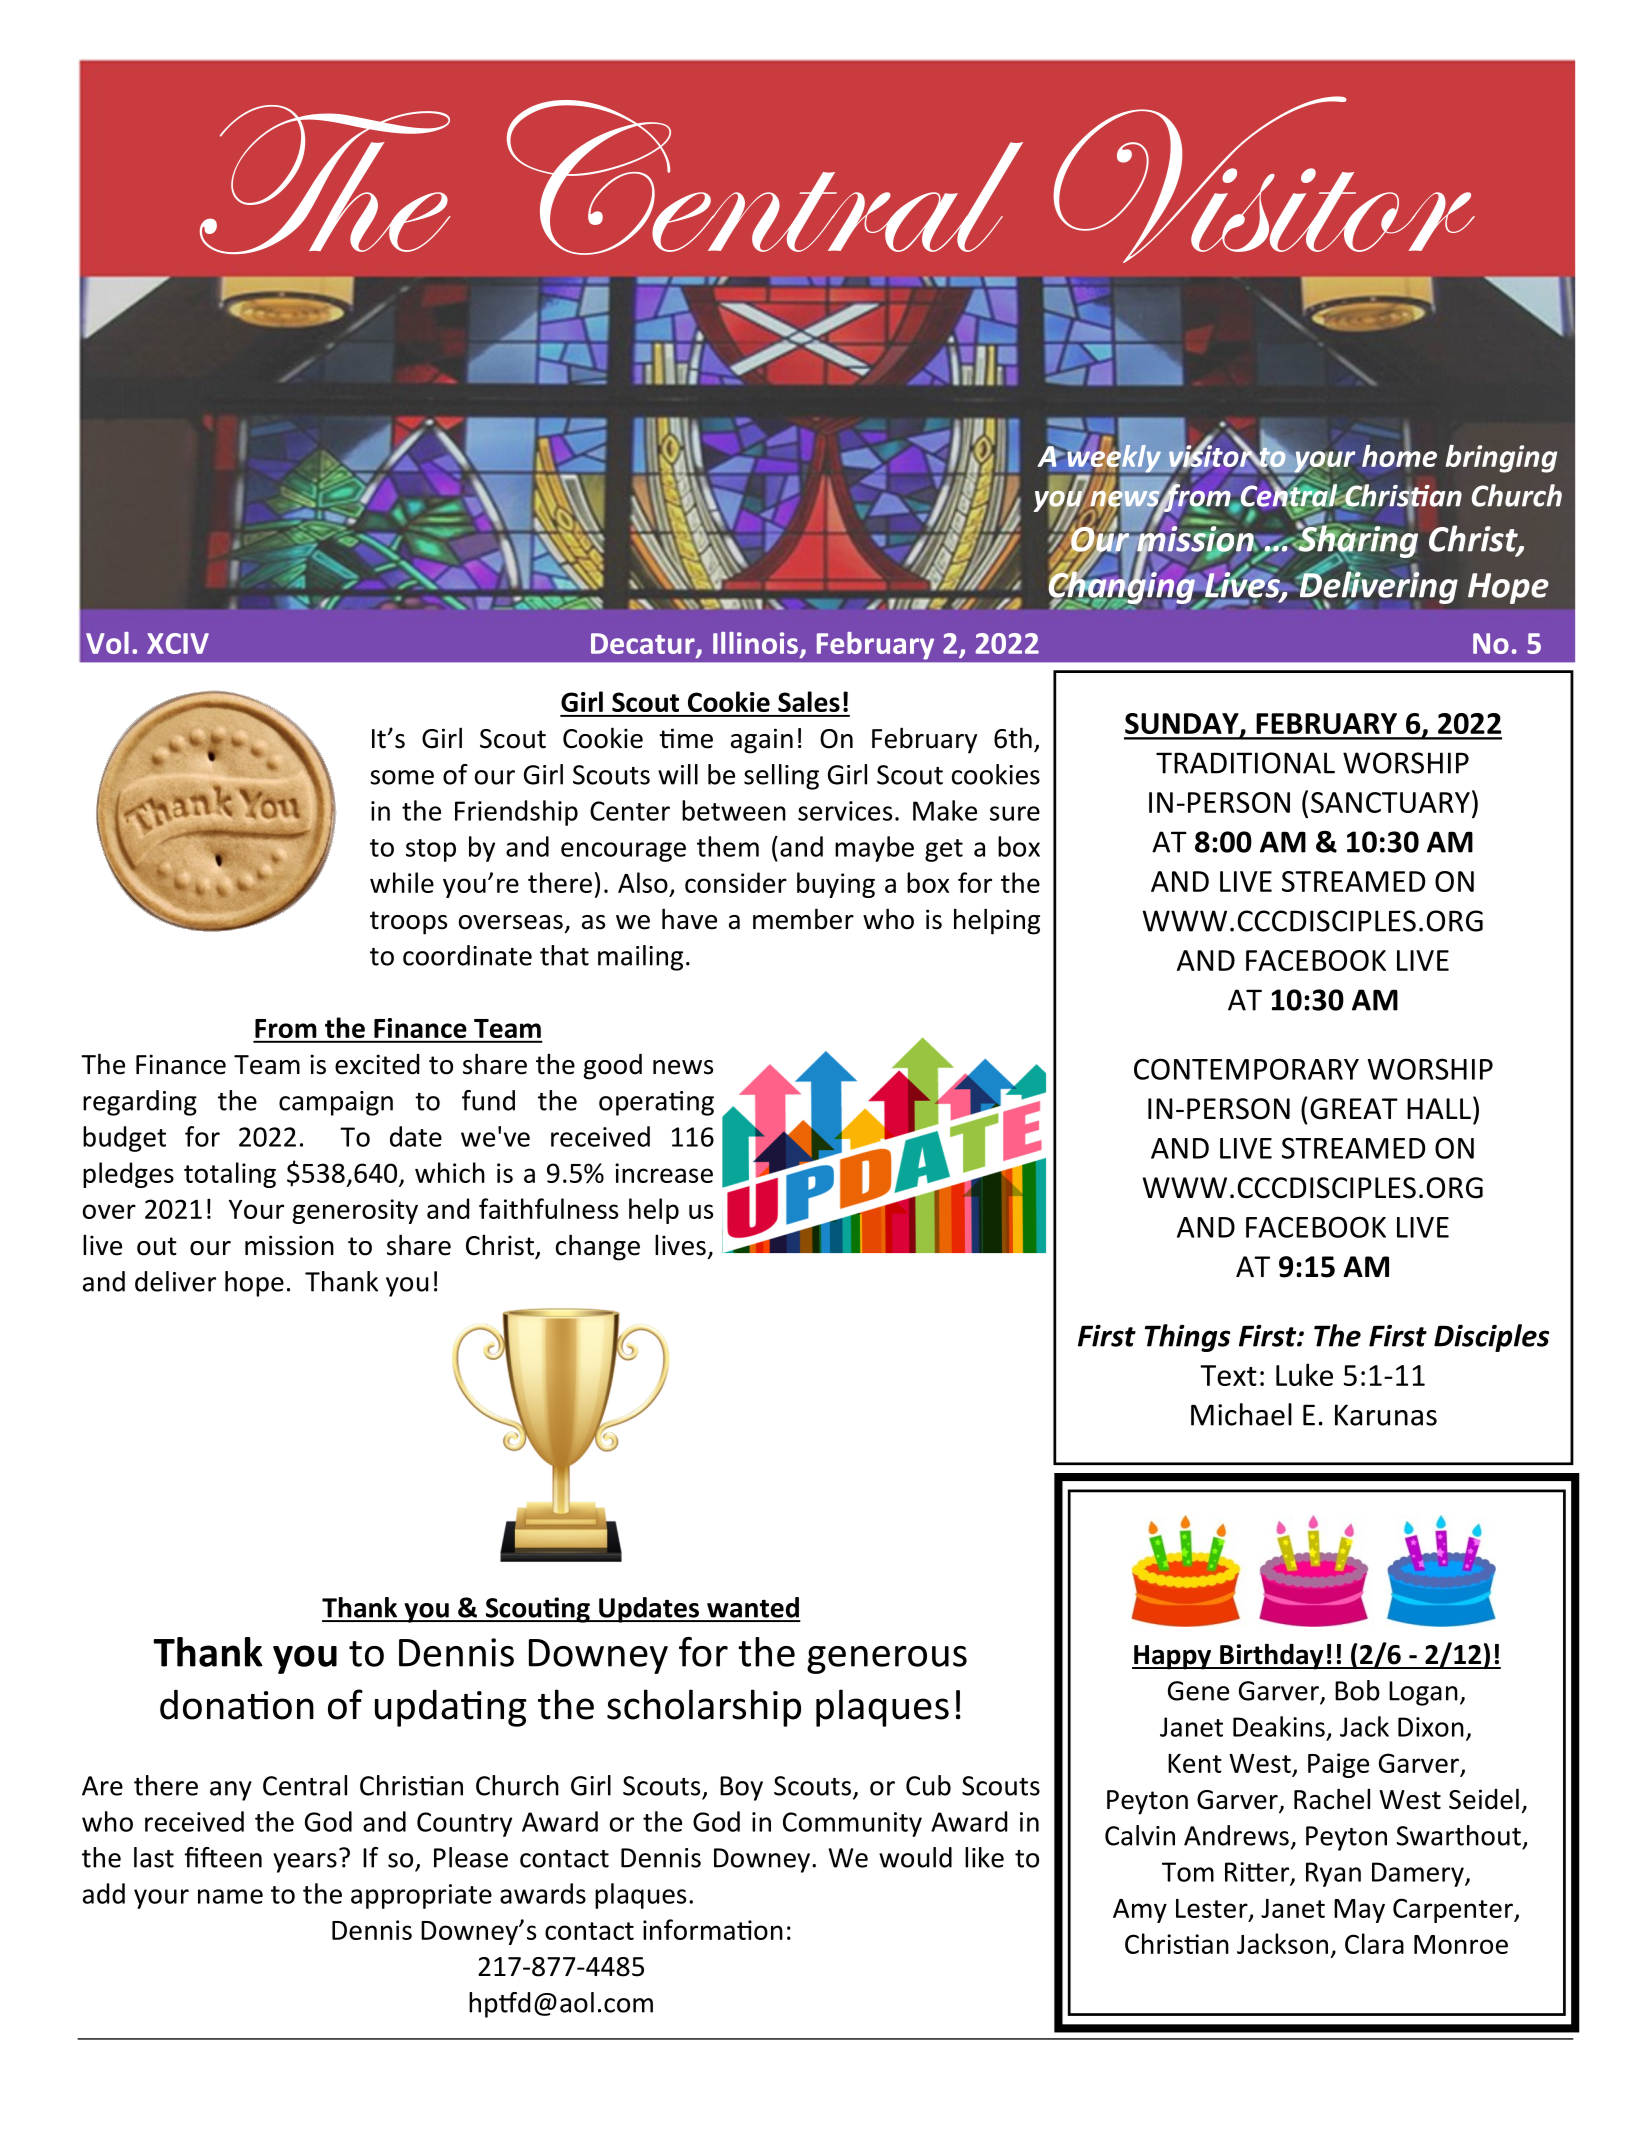 The image size is (1651, 2136). I want to click on Vol, so click(107, 643).
